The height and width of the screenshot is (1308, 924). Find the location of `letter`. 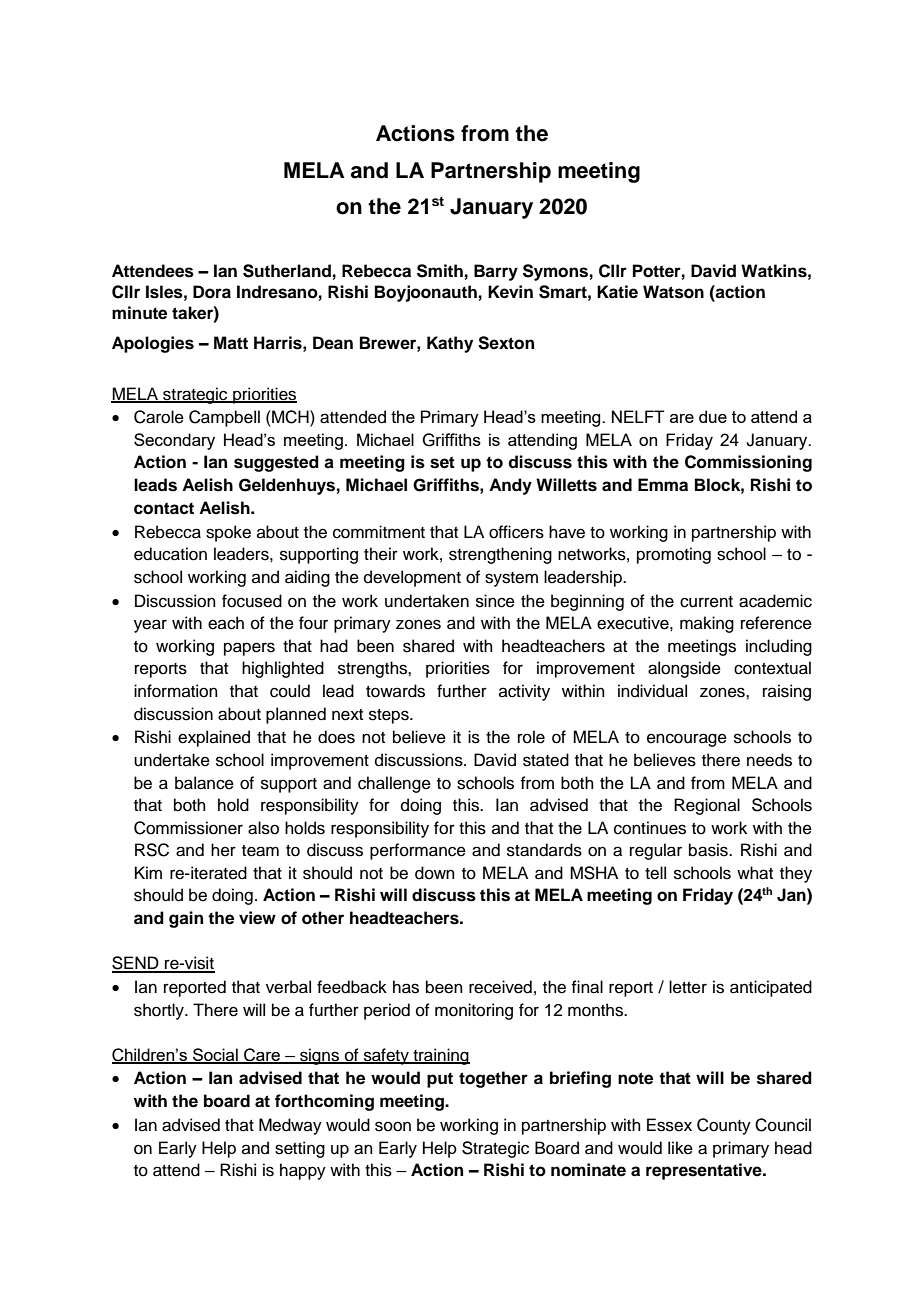

letter is located at coordinates (688, 987).
